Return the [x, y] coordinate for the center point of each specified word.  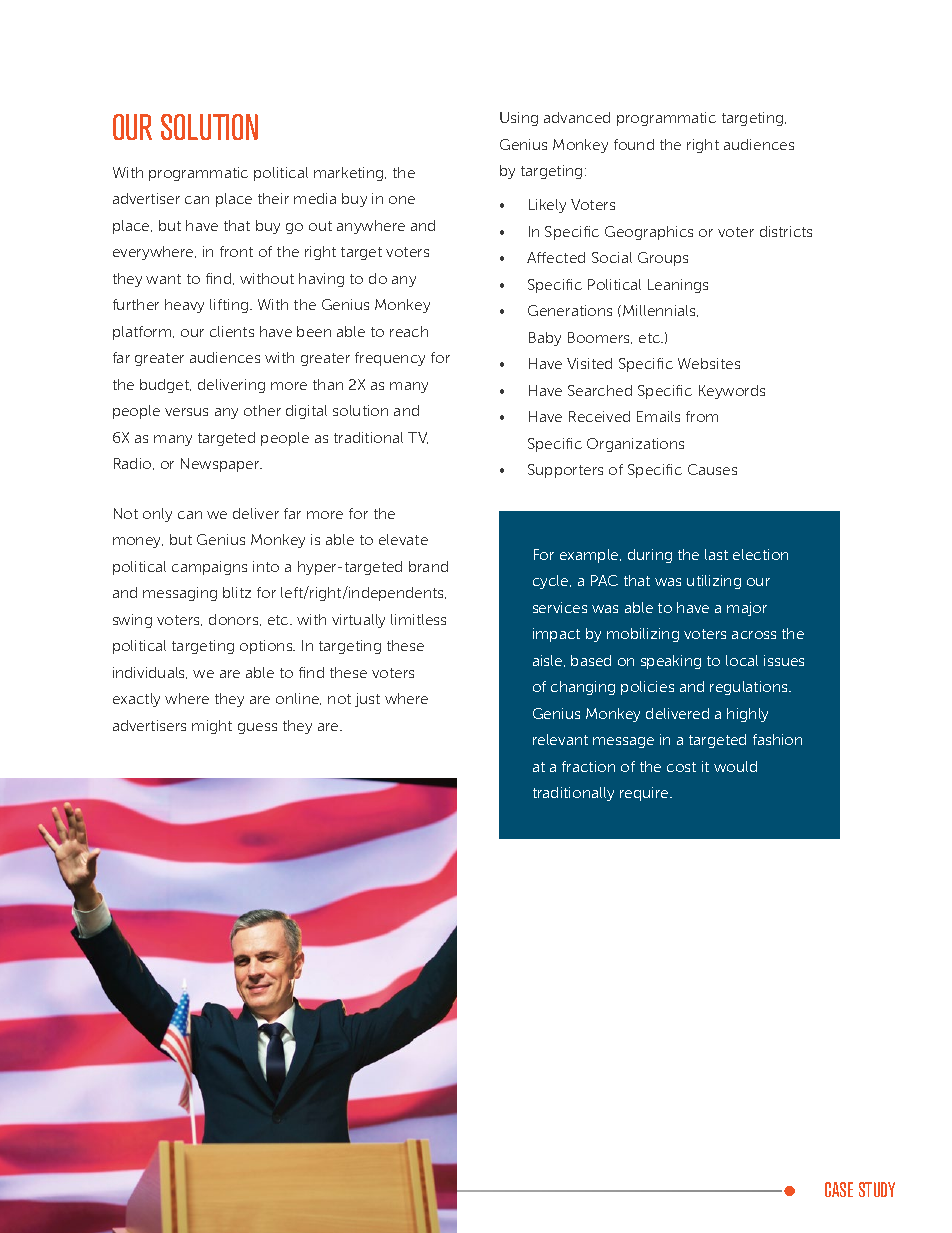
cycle [552, 582]
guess [257, 728]
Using [519, 119]
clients [232, 331]
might [212, 727]
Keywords [732, 392]
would [735, 766]
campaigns [209, 568]
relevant [560, 739]
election [760, 554]
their [273, 198]
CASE [839, 1189]
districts [786, 231]
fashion [777, 739]
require [645, 794]
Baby [545, 339]
